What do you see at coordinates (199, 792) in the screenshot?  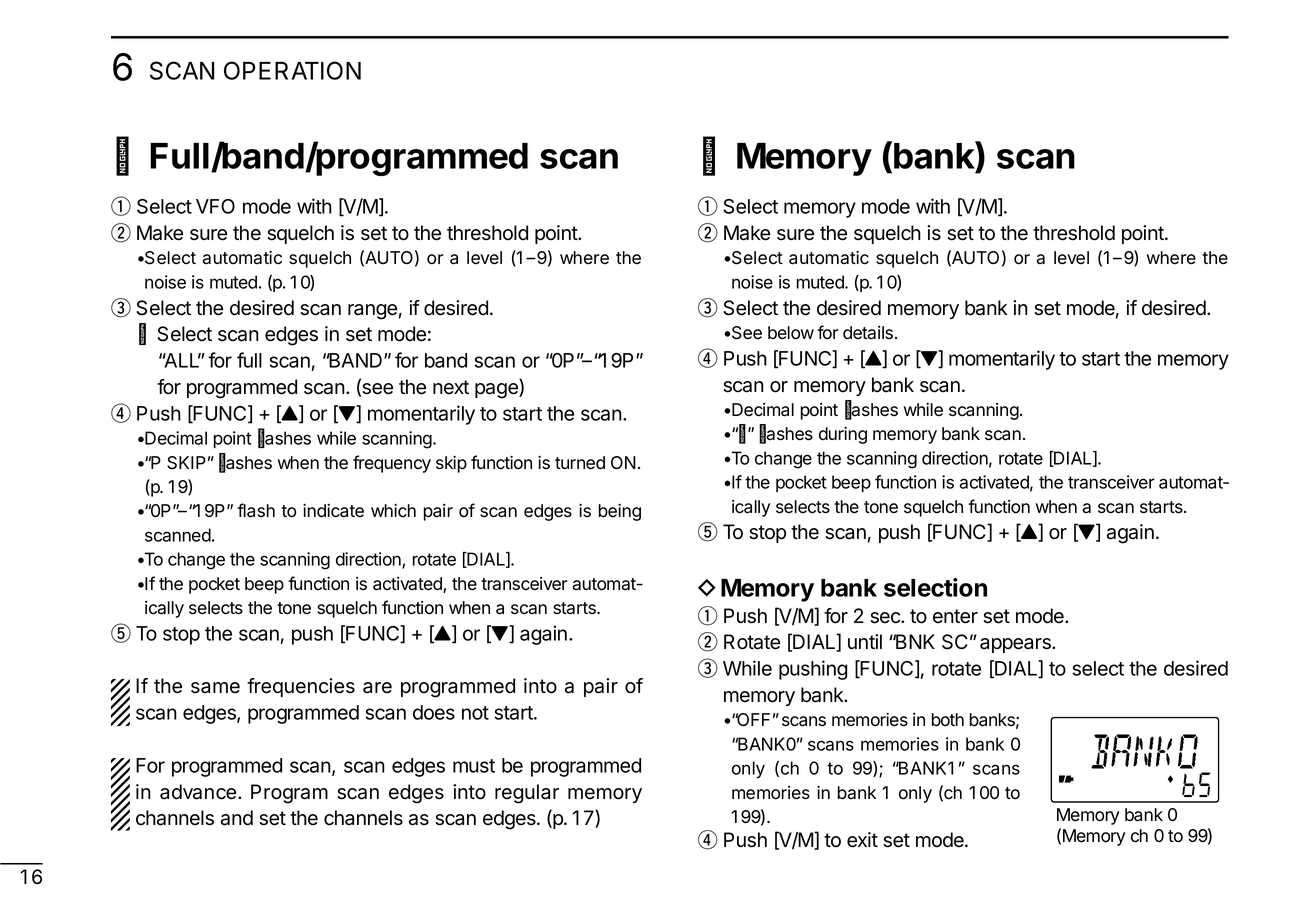 I see `advance` at bounding box center [199, 792].
